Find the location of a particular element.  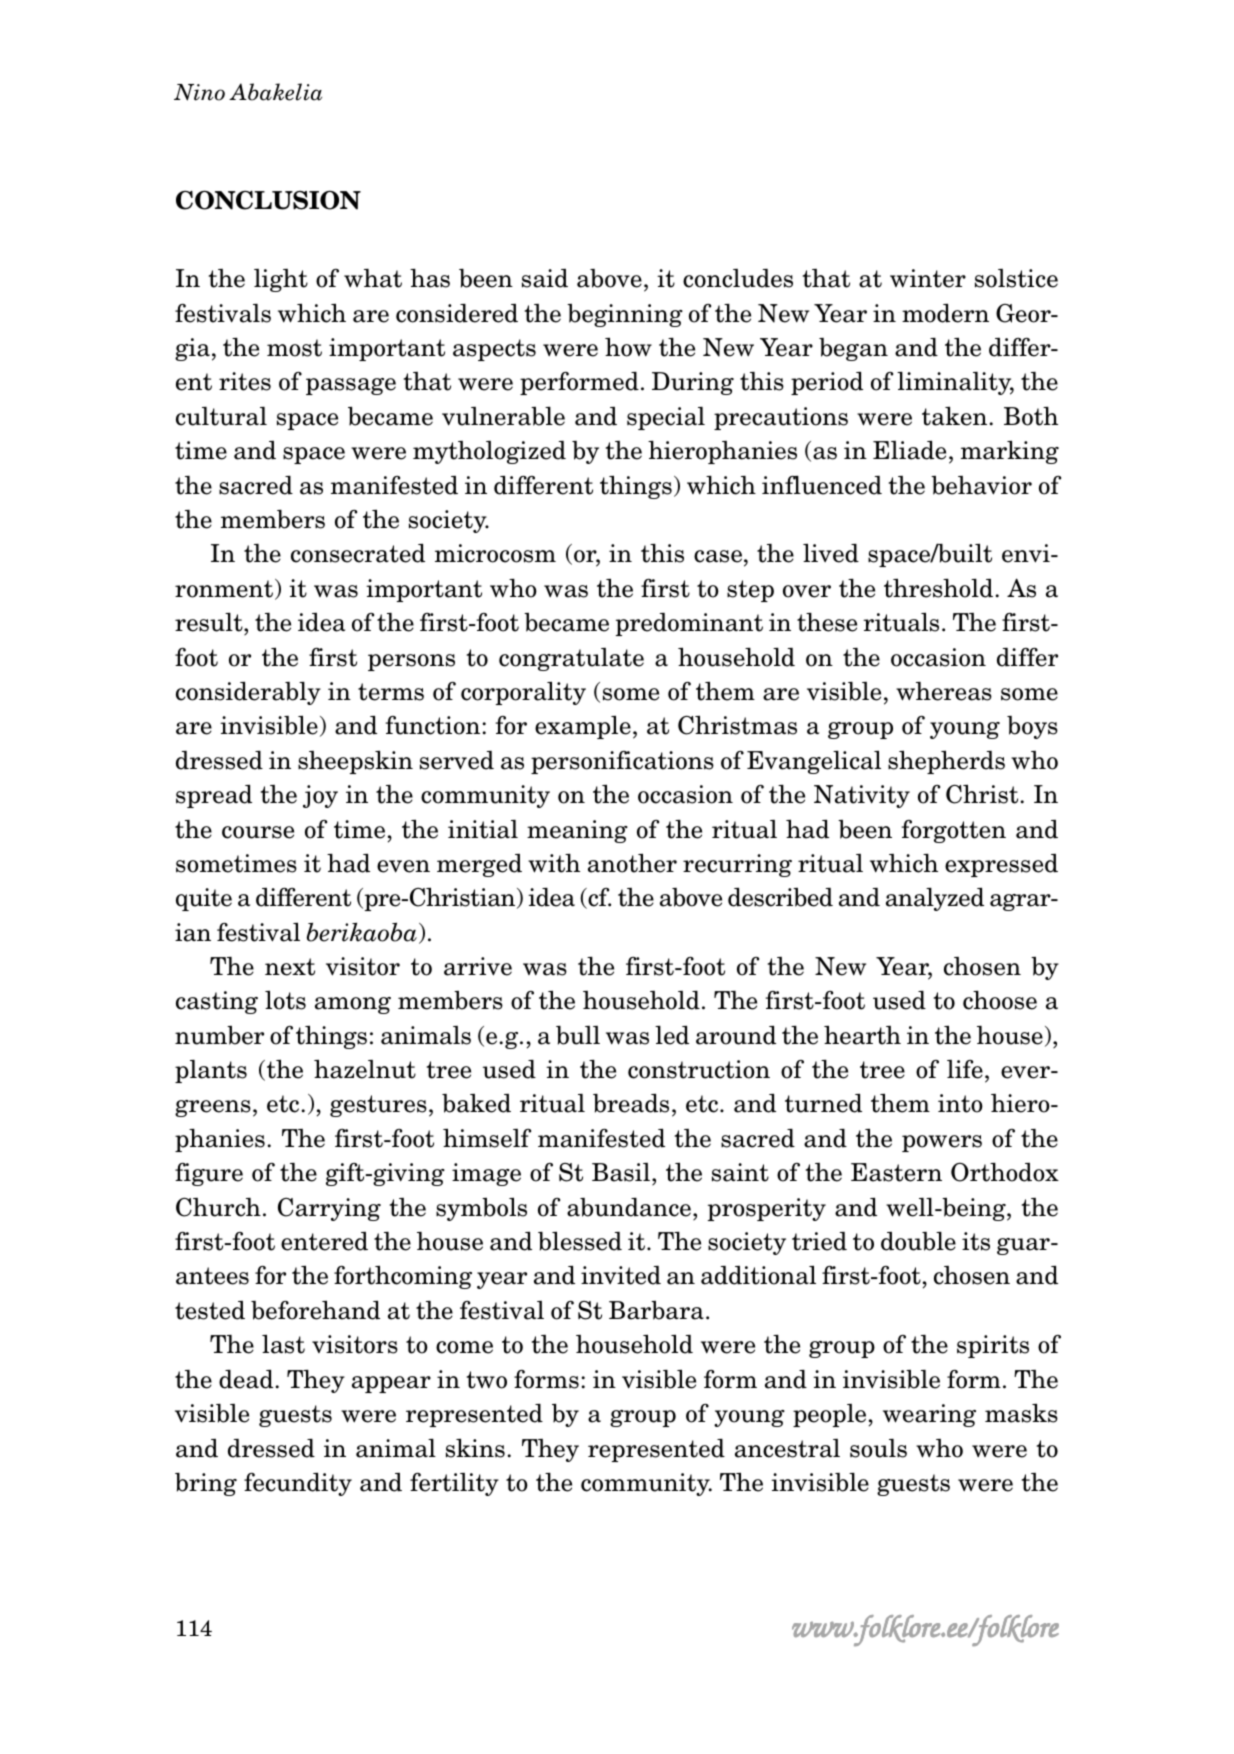

CONCLUSION is located at coordinates (268, 200).
